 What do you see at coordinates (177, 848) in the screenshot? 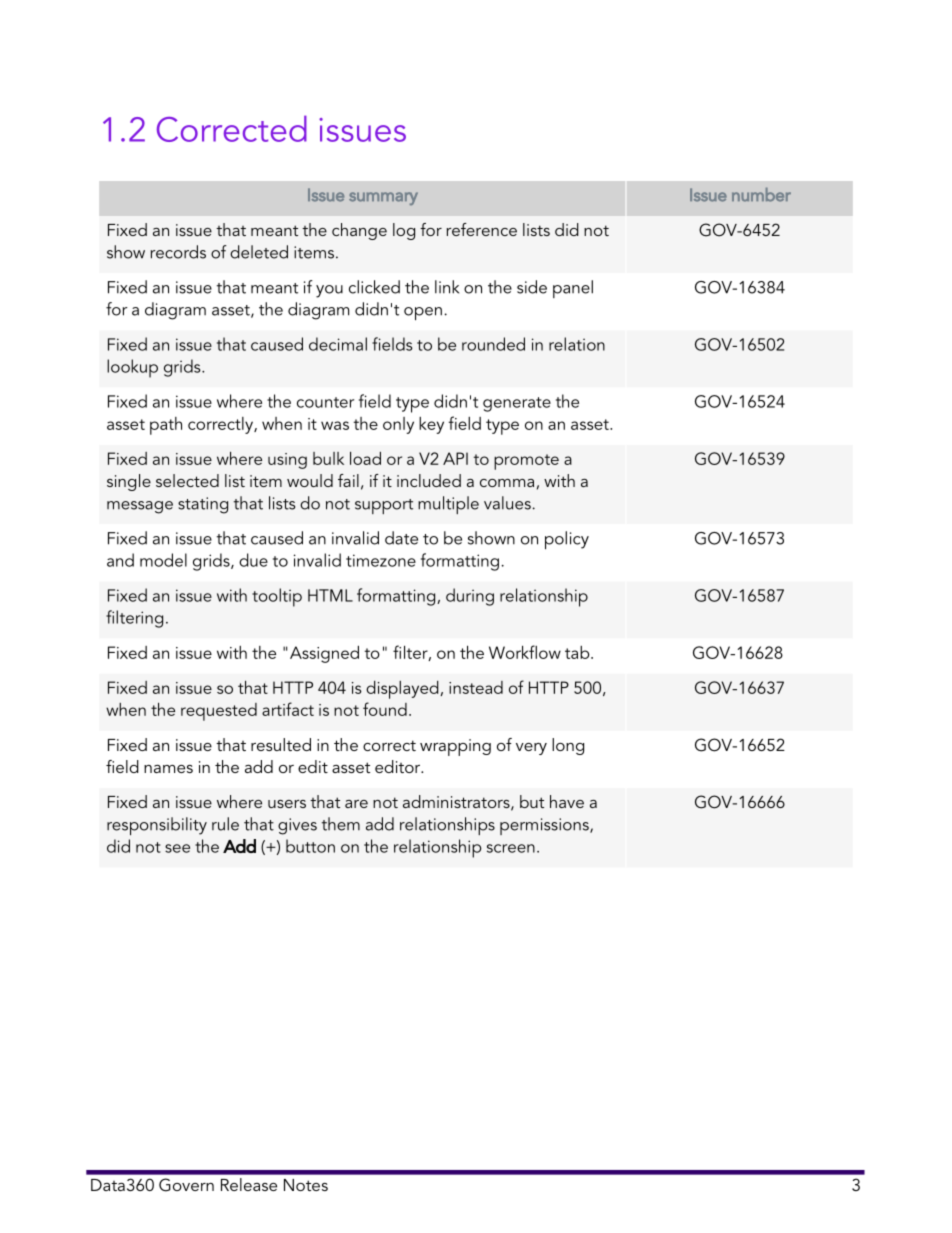
I see `see` at bounding box center [177, 848].
